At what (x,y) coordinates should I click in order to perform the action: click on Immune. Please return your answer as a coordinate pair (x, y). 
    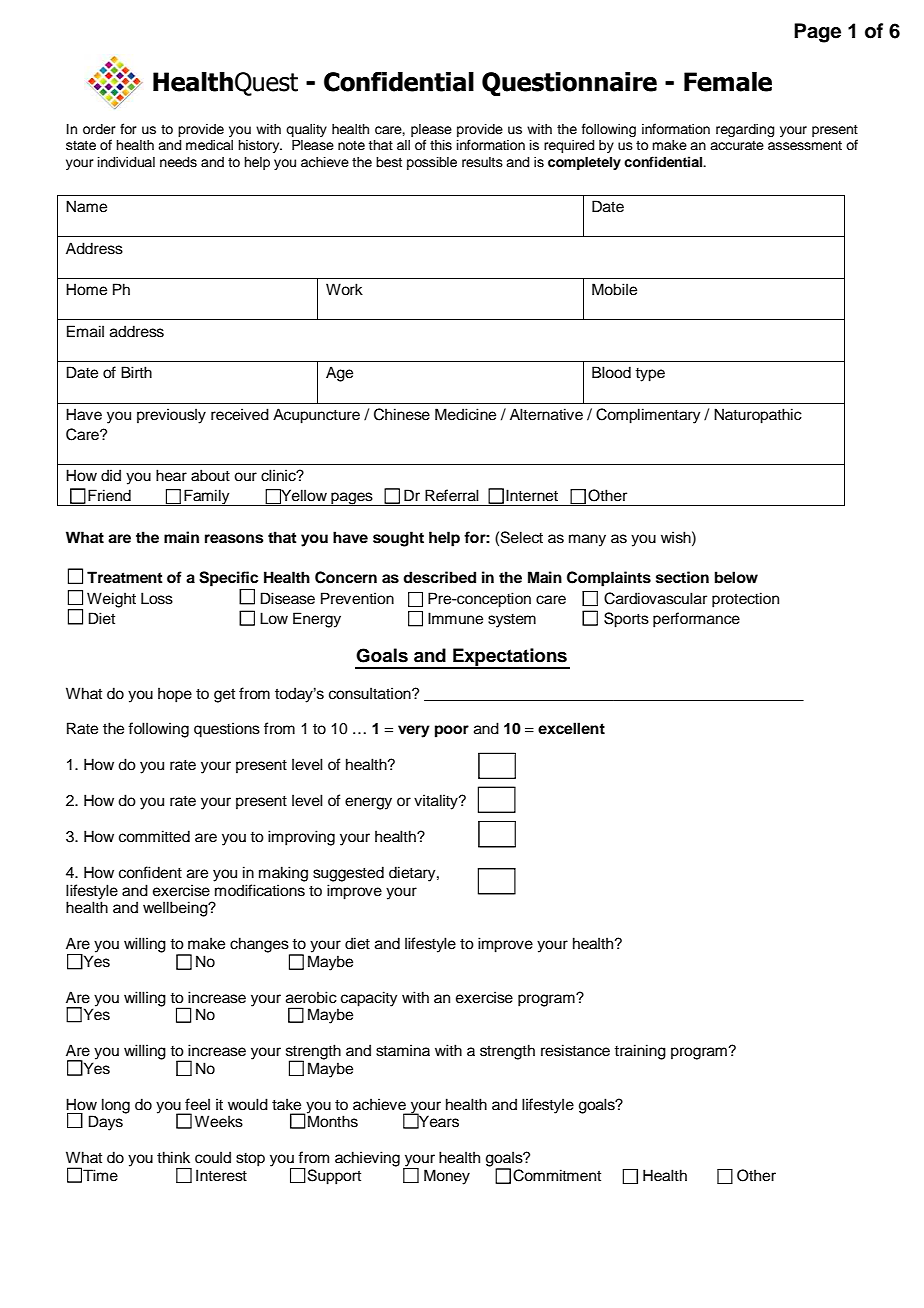
    Looking at the image, I should click on (455, 618).
